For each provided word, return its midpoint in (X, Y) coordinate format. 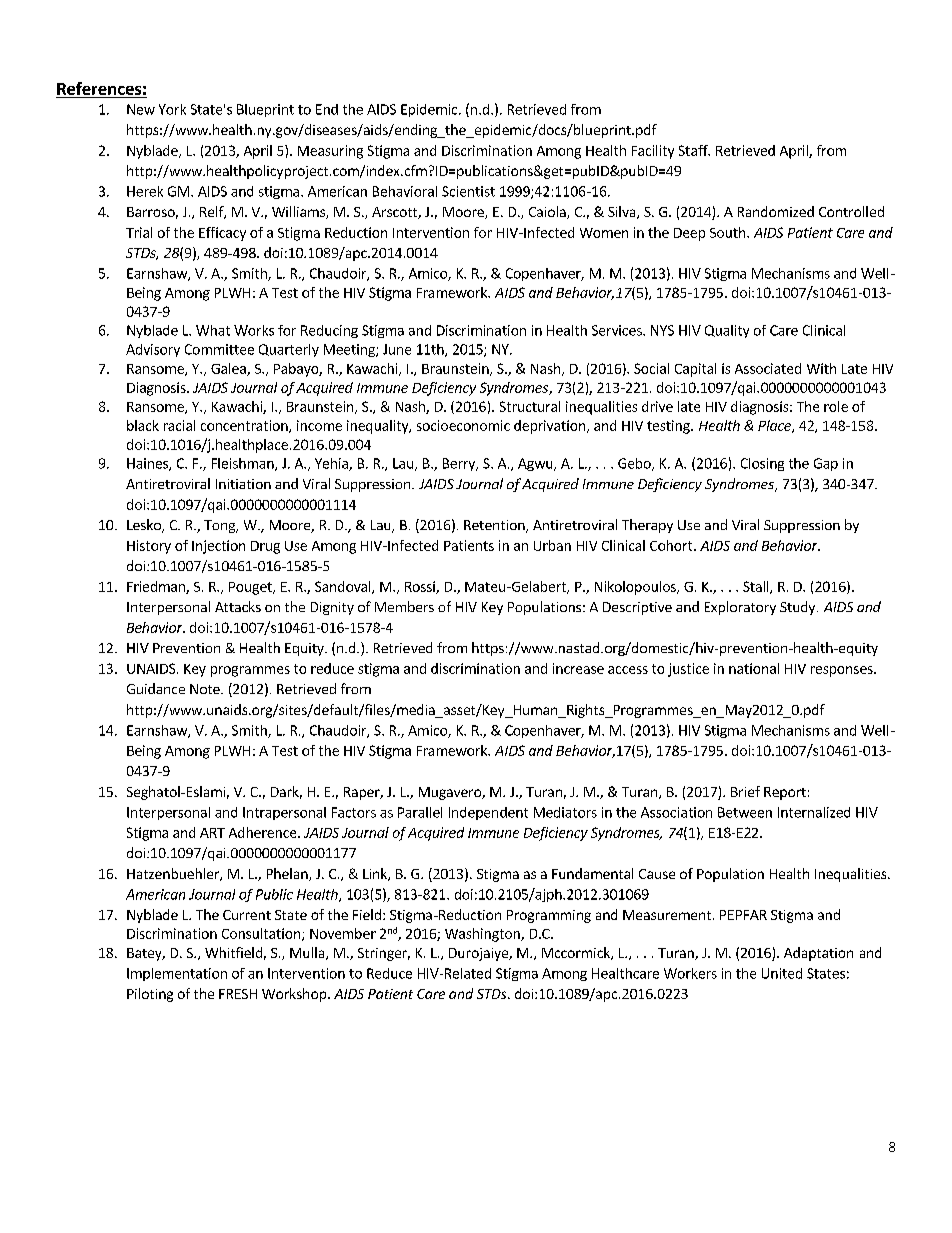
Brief (745, 791)
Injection (218, 547)
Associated (768, 368)
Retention (495, 526)
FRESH (238, 994)
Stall (757, 587)
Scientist (468, 191)
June (397, 349)
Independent (488, 813)
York (172, 109)
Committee (219, 349)
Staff (694, 150)
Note (206, 689)
